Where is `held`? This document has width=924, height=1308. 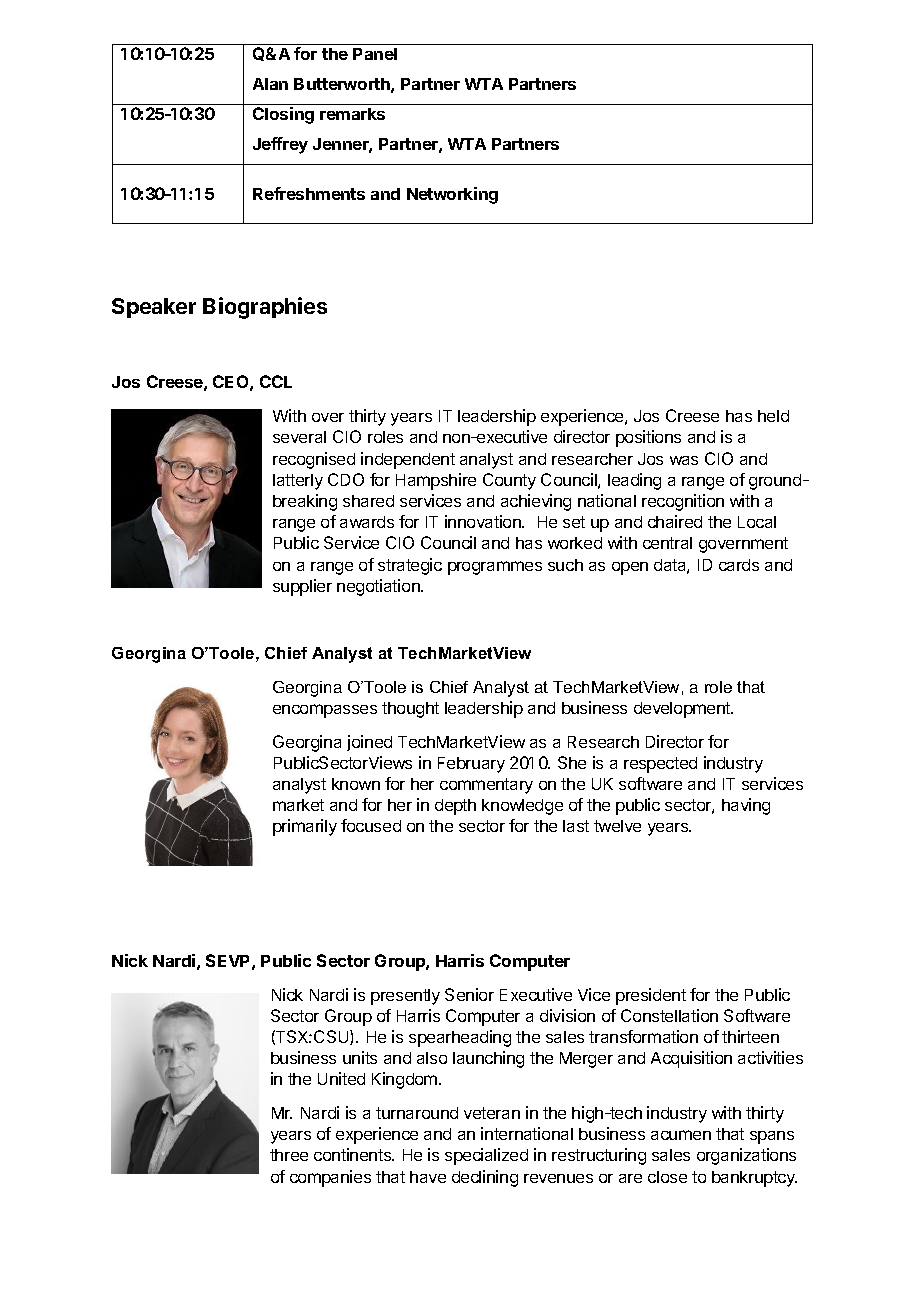 held is located at coordinates (773, 416).
